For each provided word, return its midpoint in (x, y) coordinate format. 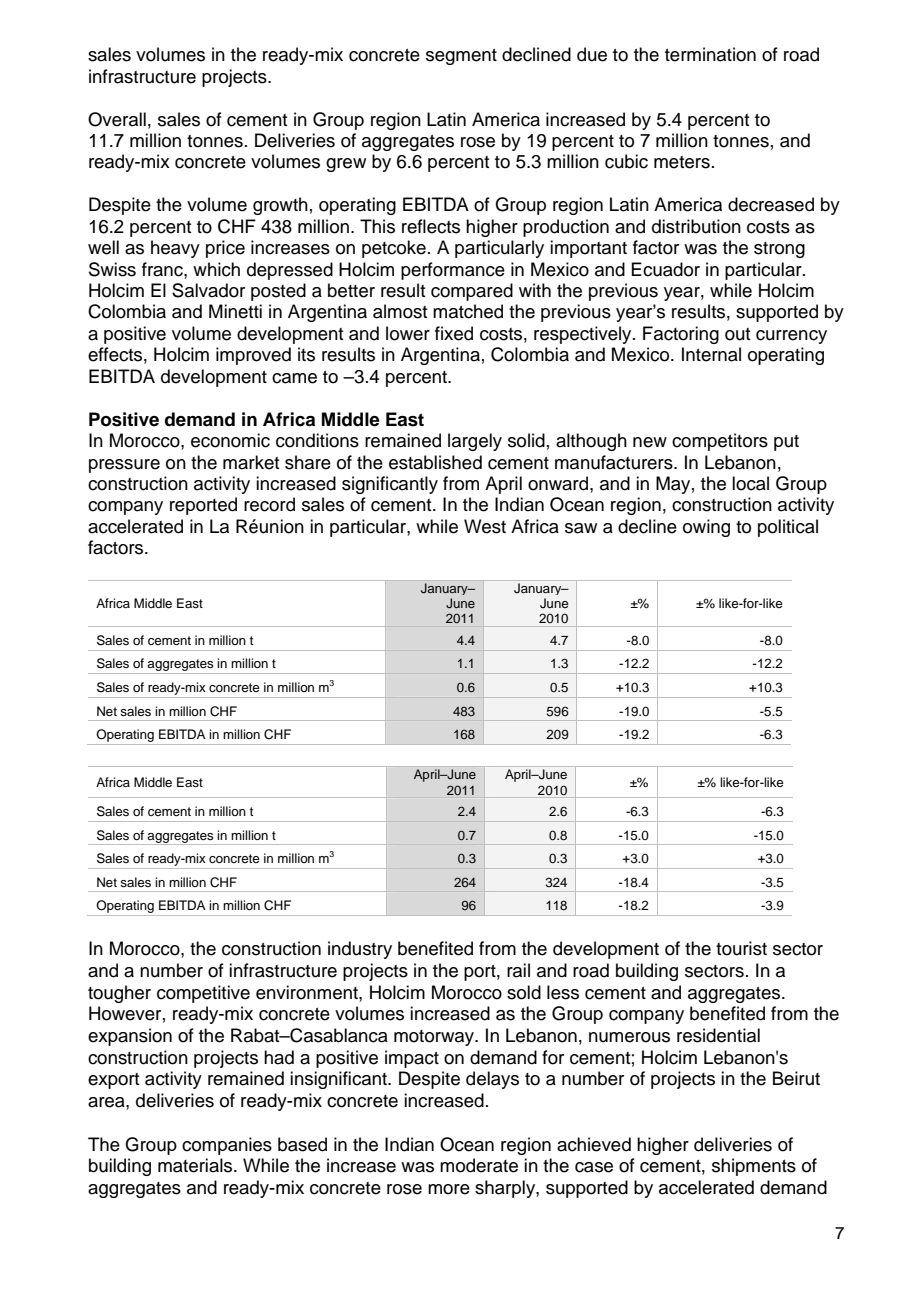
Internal (711, 354)
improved (253, 356)
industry (360, 950)
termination (710, 54)
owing (706, 528)
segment (461, 57)
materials (196, 1165)
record (269, 504)
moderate (479, 1165)
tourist (741, 948)
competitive (203, 994)
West (485, 526)
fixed (454, 333)
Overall (117, 119)
